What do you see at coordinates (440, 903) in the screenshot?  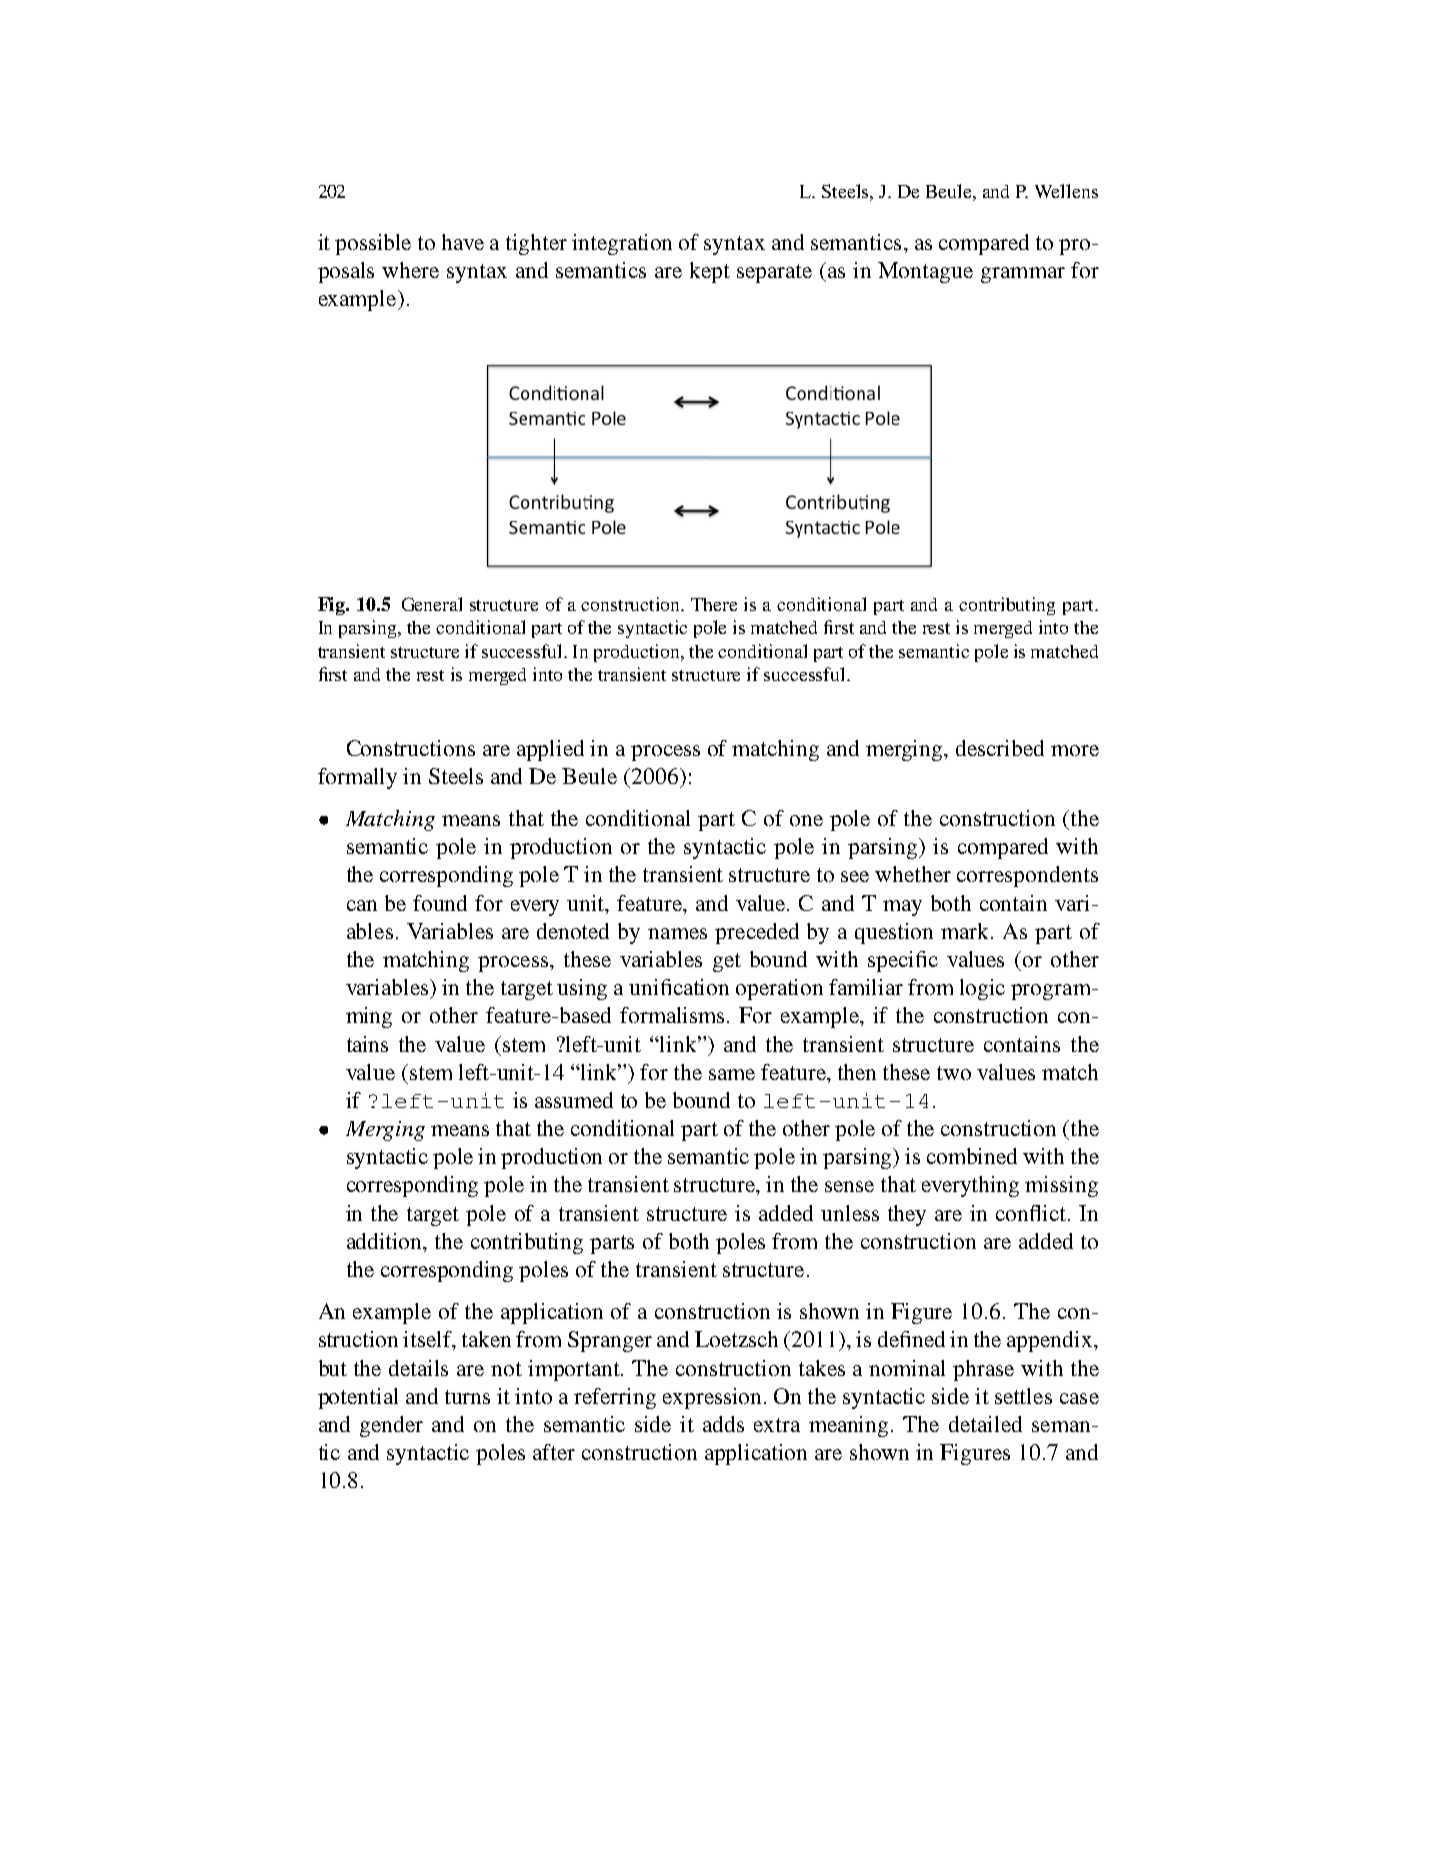 I see `found` at bounding box center [440, 903].
